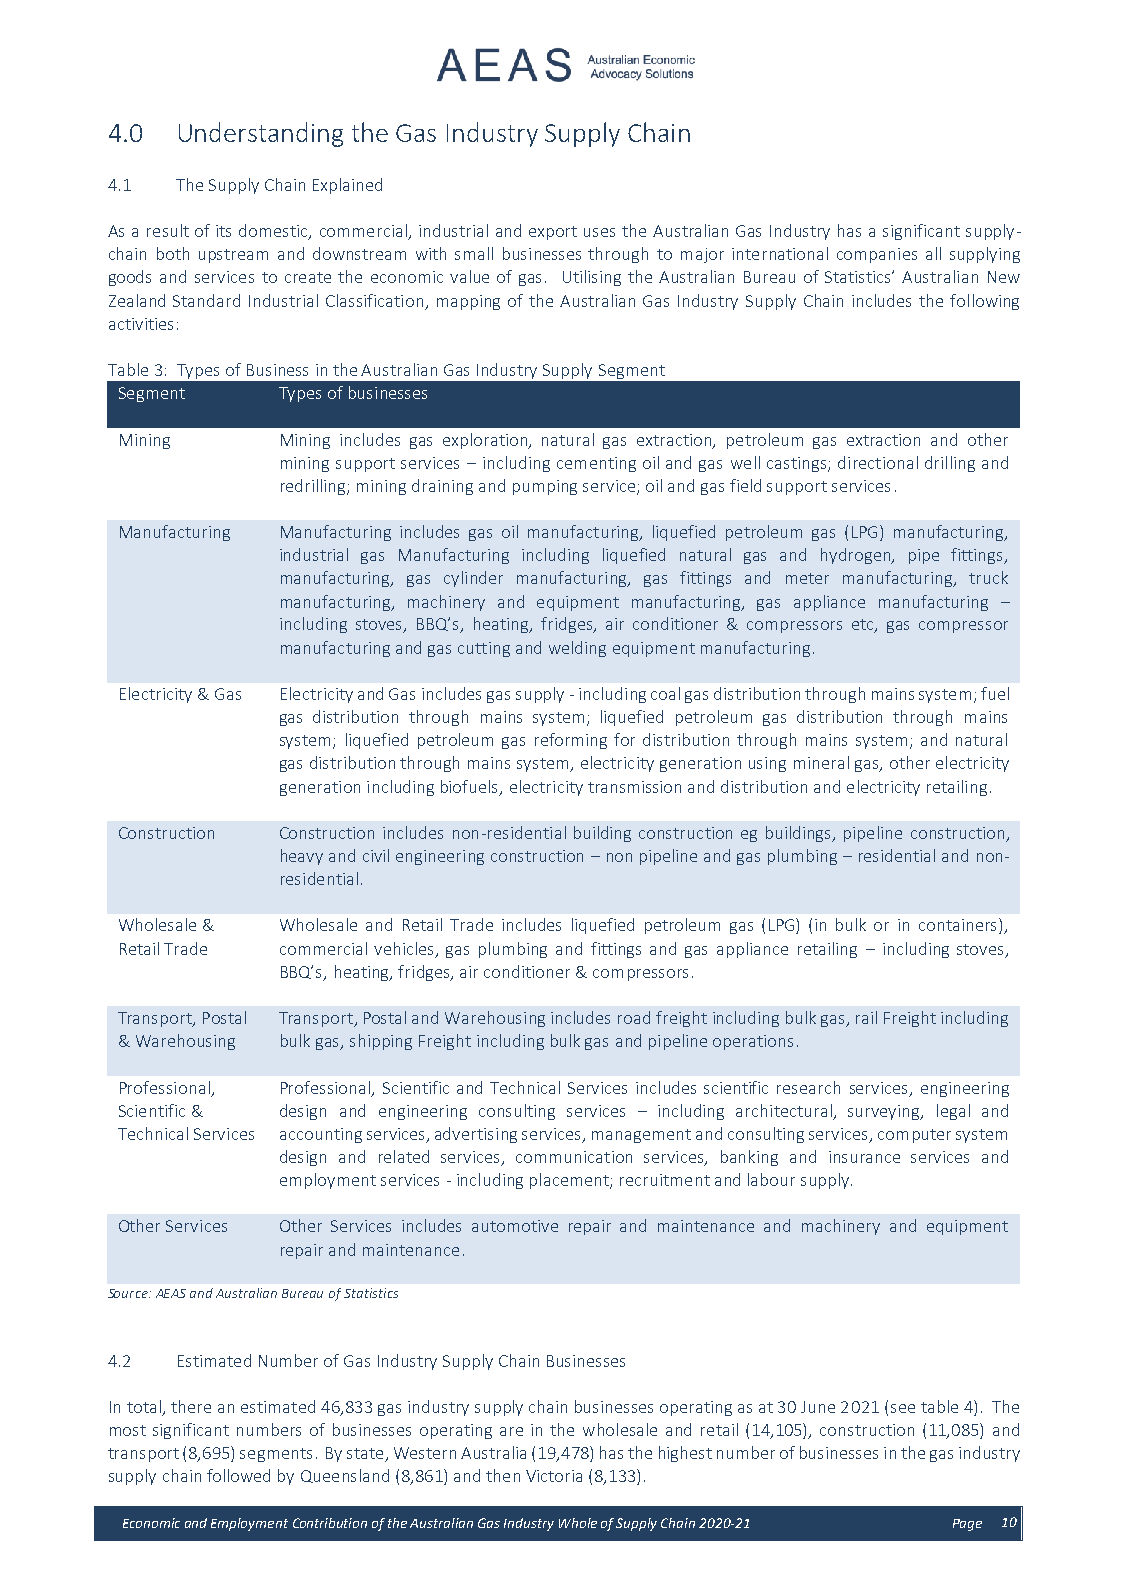 Image resolution: width=1128 pixels, height=1596 pixels. What do you see at coordinates (574, 1157) in the image?
I see `communication` at bounding box center [574, 1157].
